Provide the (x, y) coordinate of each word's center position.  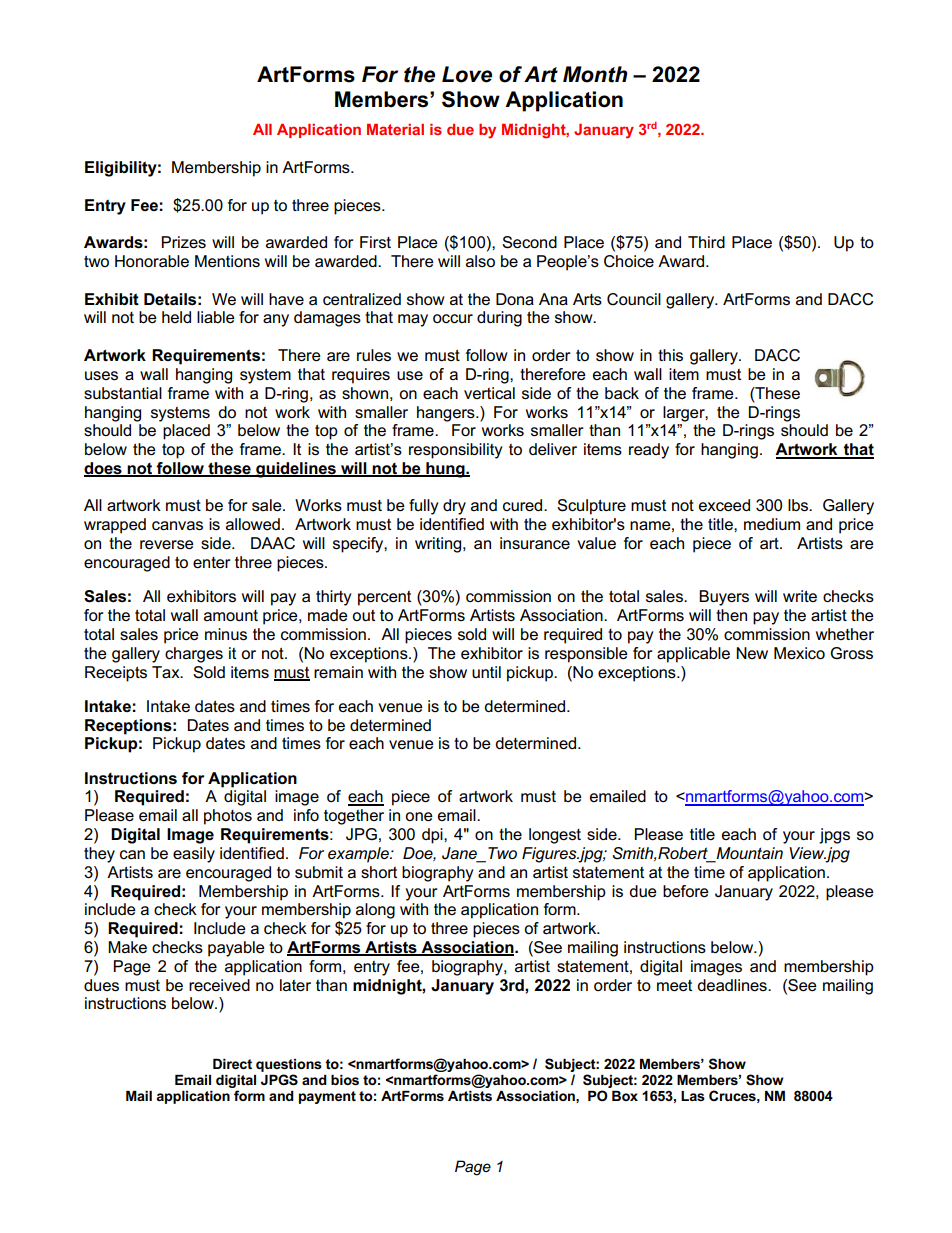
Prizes (184, 242)
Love (467, 74)
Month (595, 74)
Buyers (724, 598)
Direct (232, 1064)
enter (212, 562)
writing (439, 545)
